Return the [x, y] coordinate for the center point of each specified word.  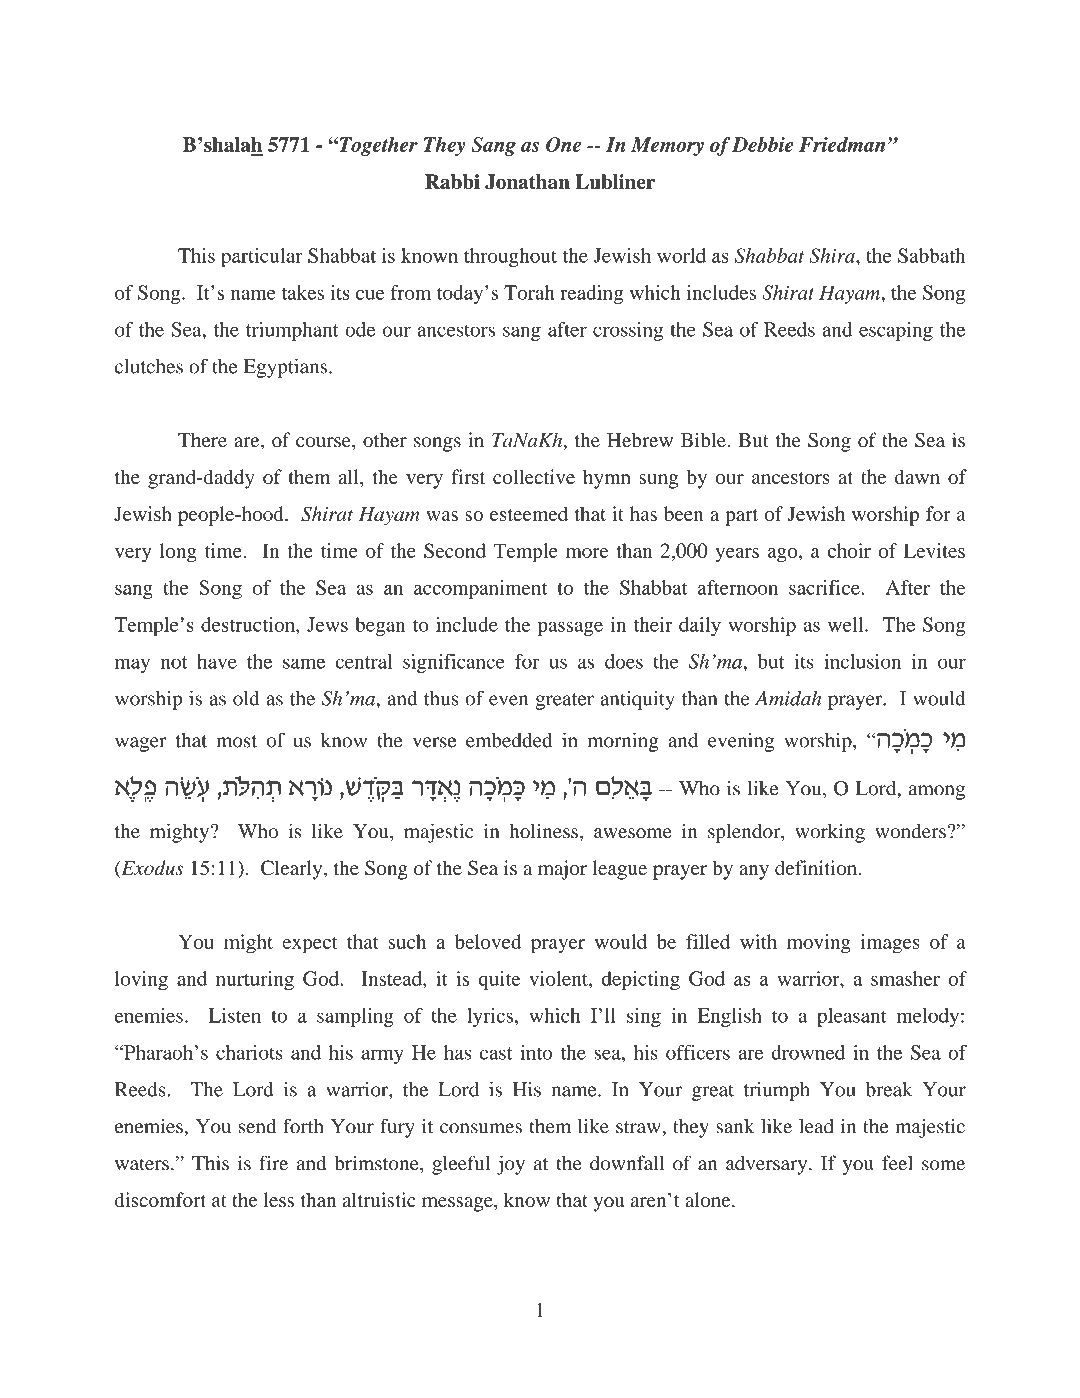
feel [897, 1163]
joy [511, 1165]
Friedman [842, 144]
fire [273, 1163]
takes [303, 292]
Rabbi [452, 181]
